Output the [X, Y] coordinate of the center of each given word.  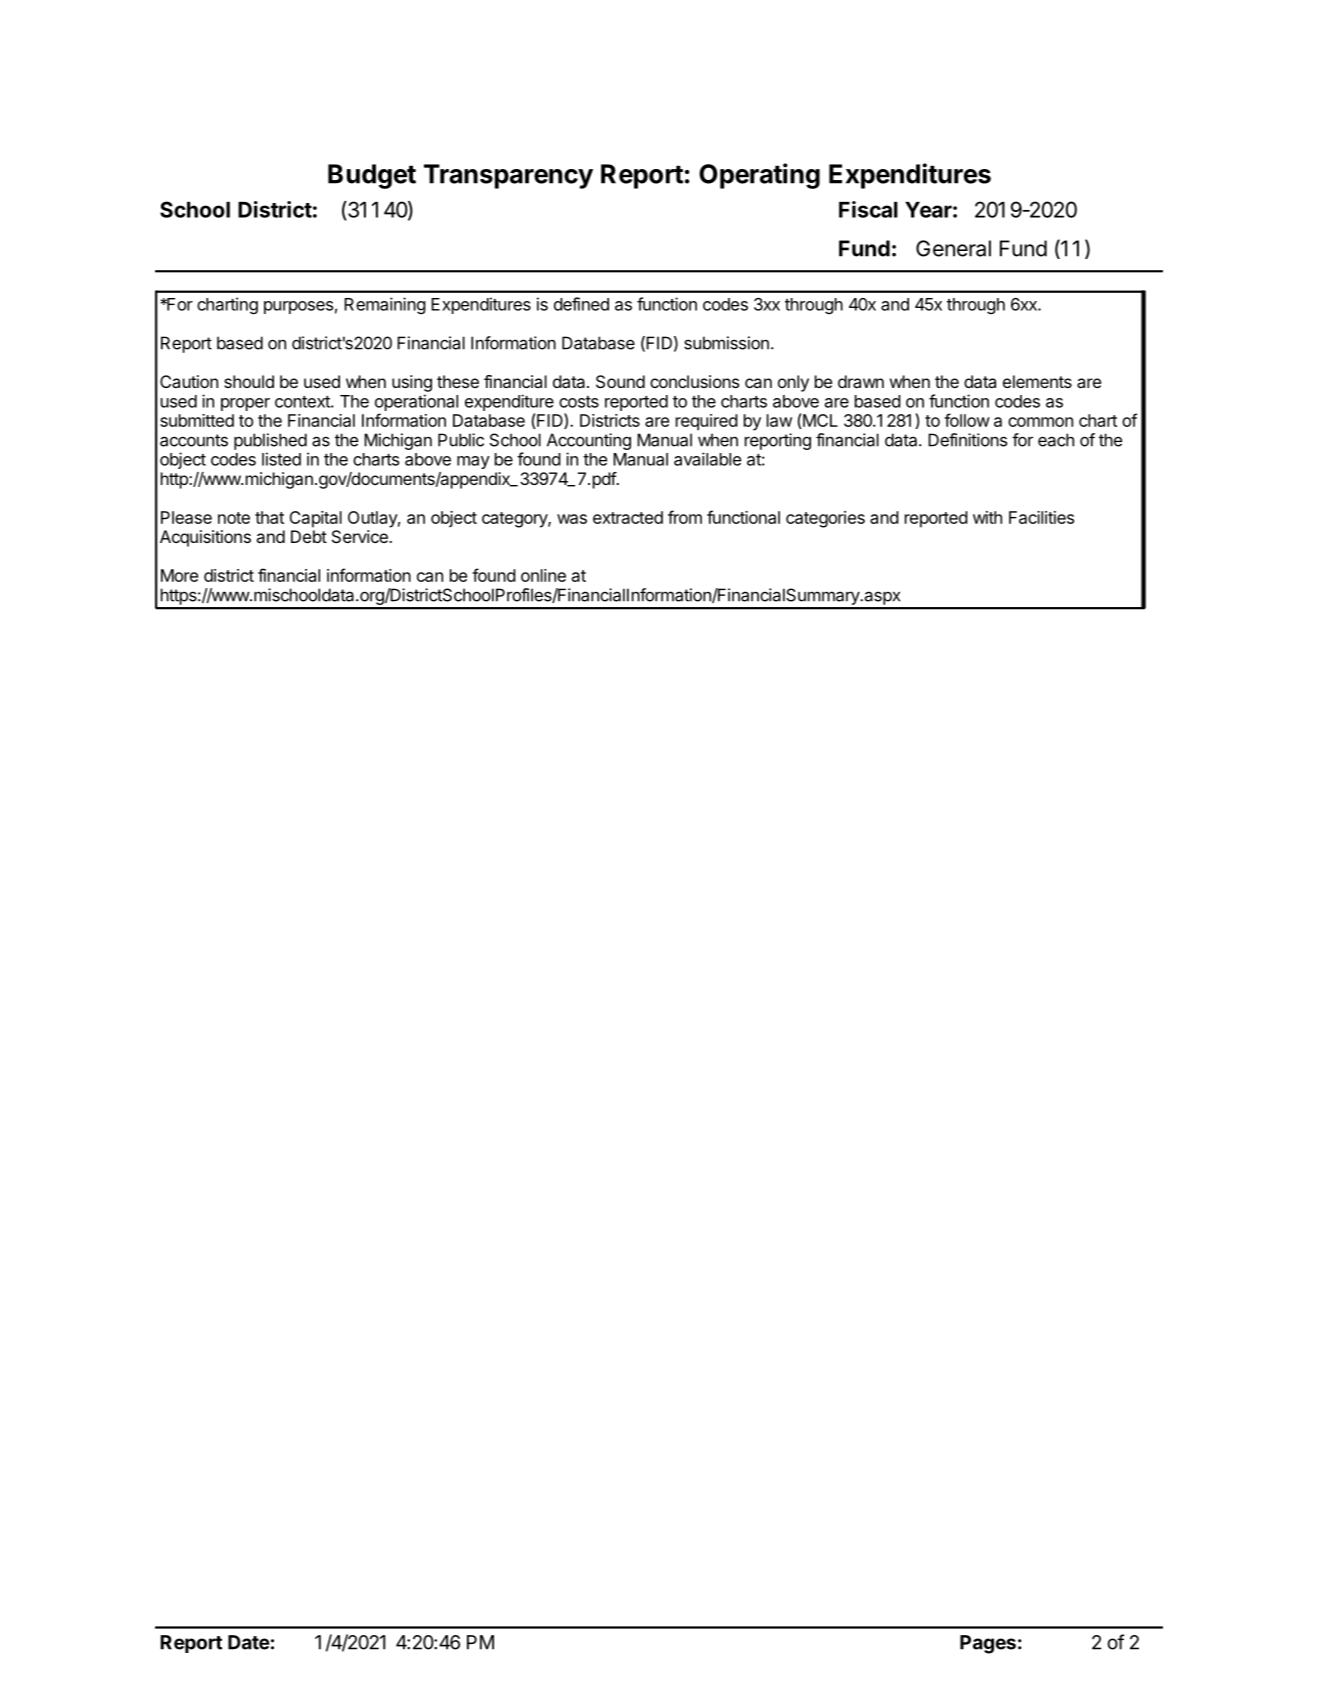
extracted [628, 517]
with [987, 517]
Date [249, 1642]
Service [361, 536]
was [572, 519]
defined [581, 304]
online [543, 575]
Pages [988, 1644]
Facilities [1041, 517]
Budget [372, 176]
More [179, 575]
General [953, 248]
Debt [309, 536]
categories [825, 519]
